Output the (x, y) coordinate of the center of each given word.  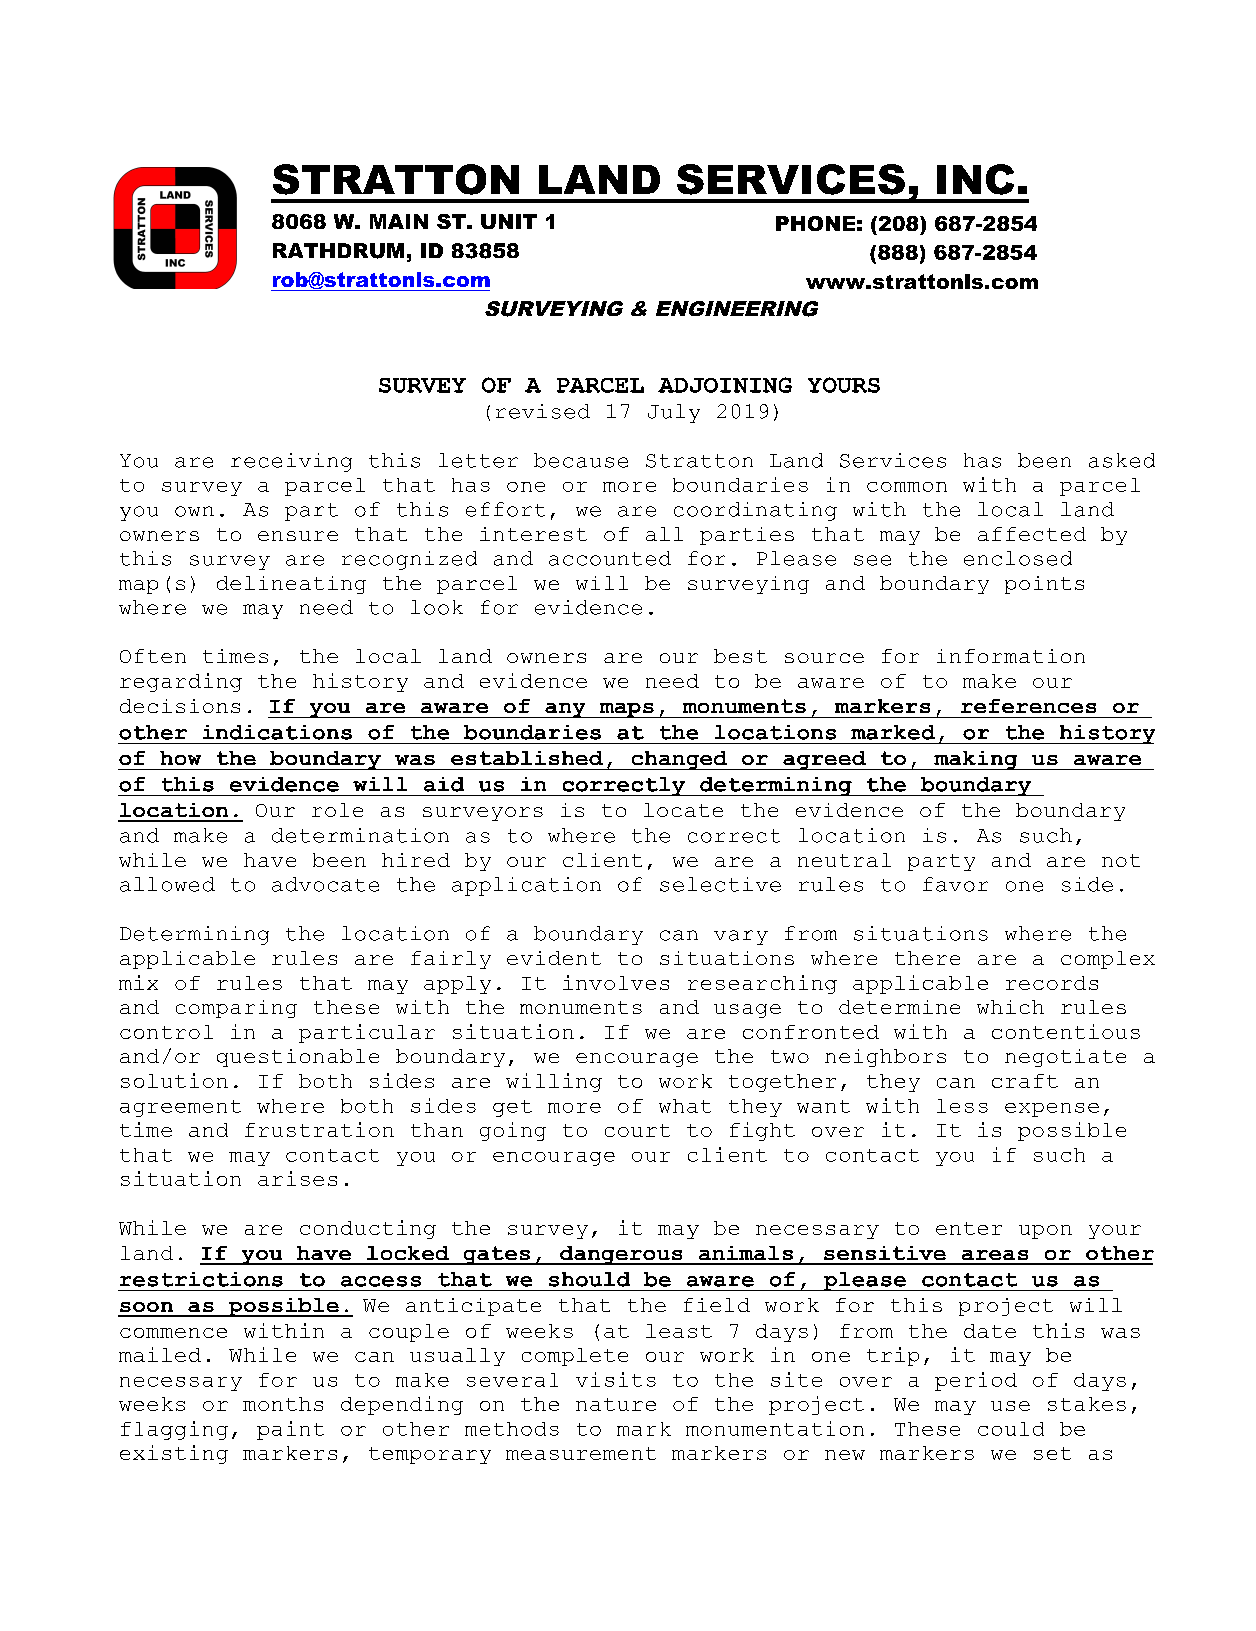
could (1011, 1429)
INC (975, 179)
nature (616, 1404)
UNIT (509, 221)
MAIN (399, 221)
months (283, 1404)
